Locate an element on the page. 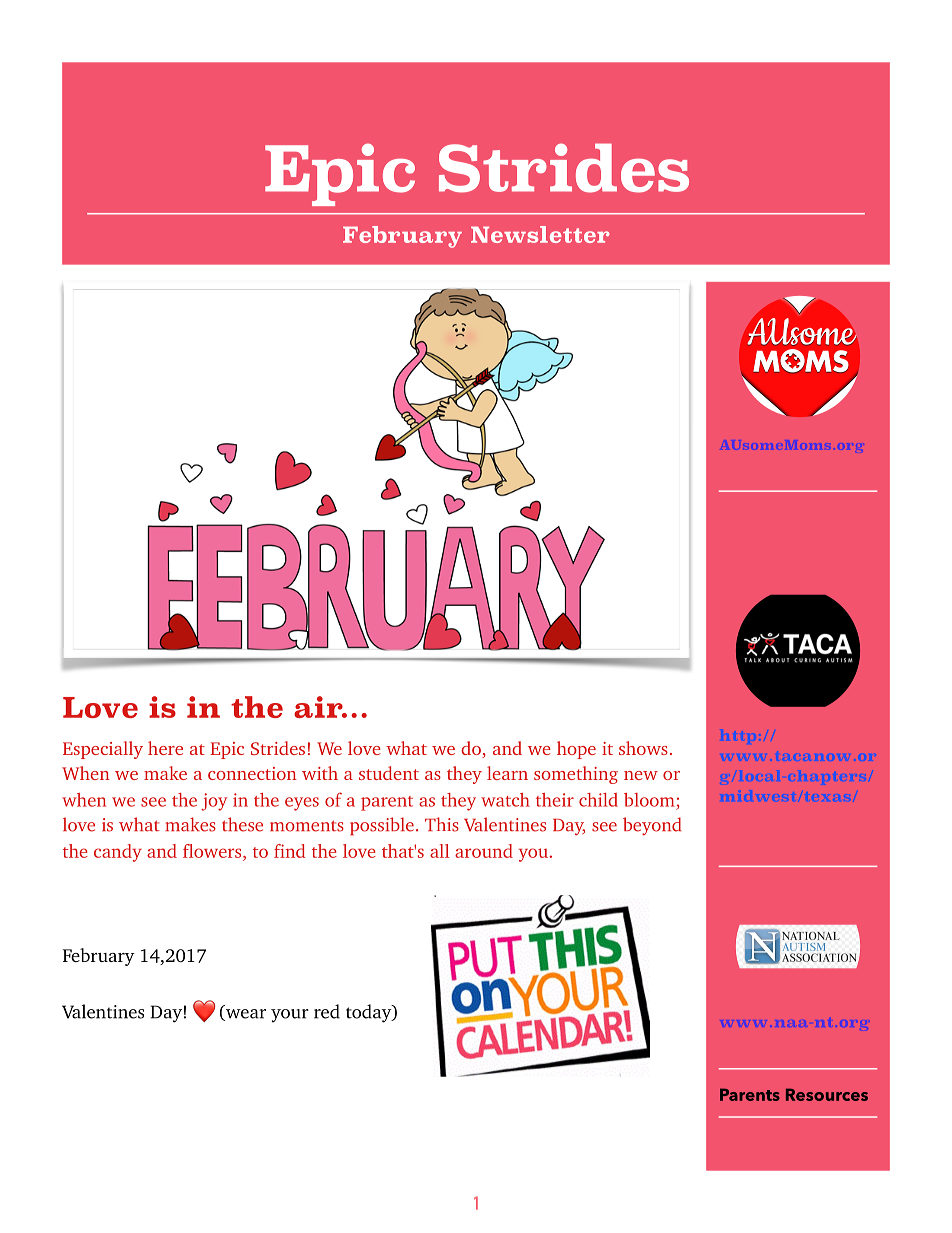 The width and height of the document is (952, 1233). wear is located at coordinates (244, 1015).
